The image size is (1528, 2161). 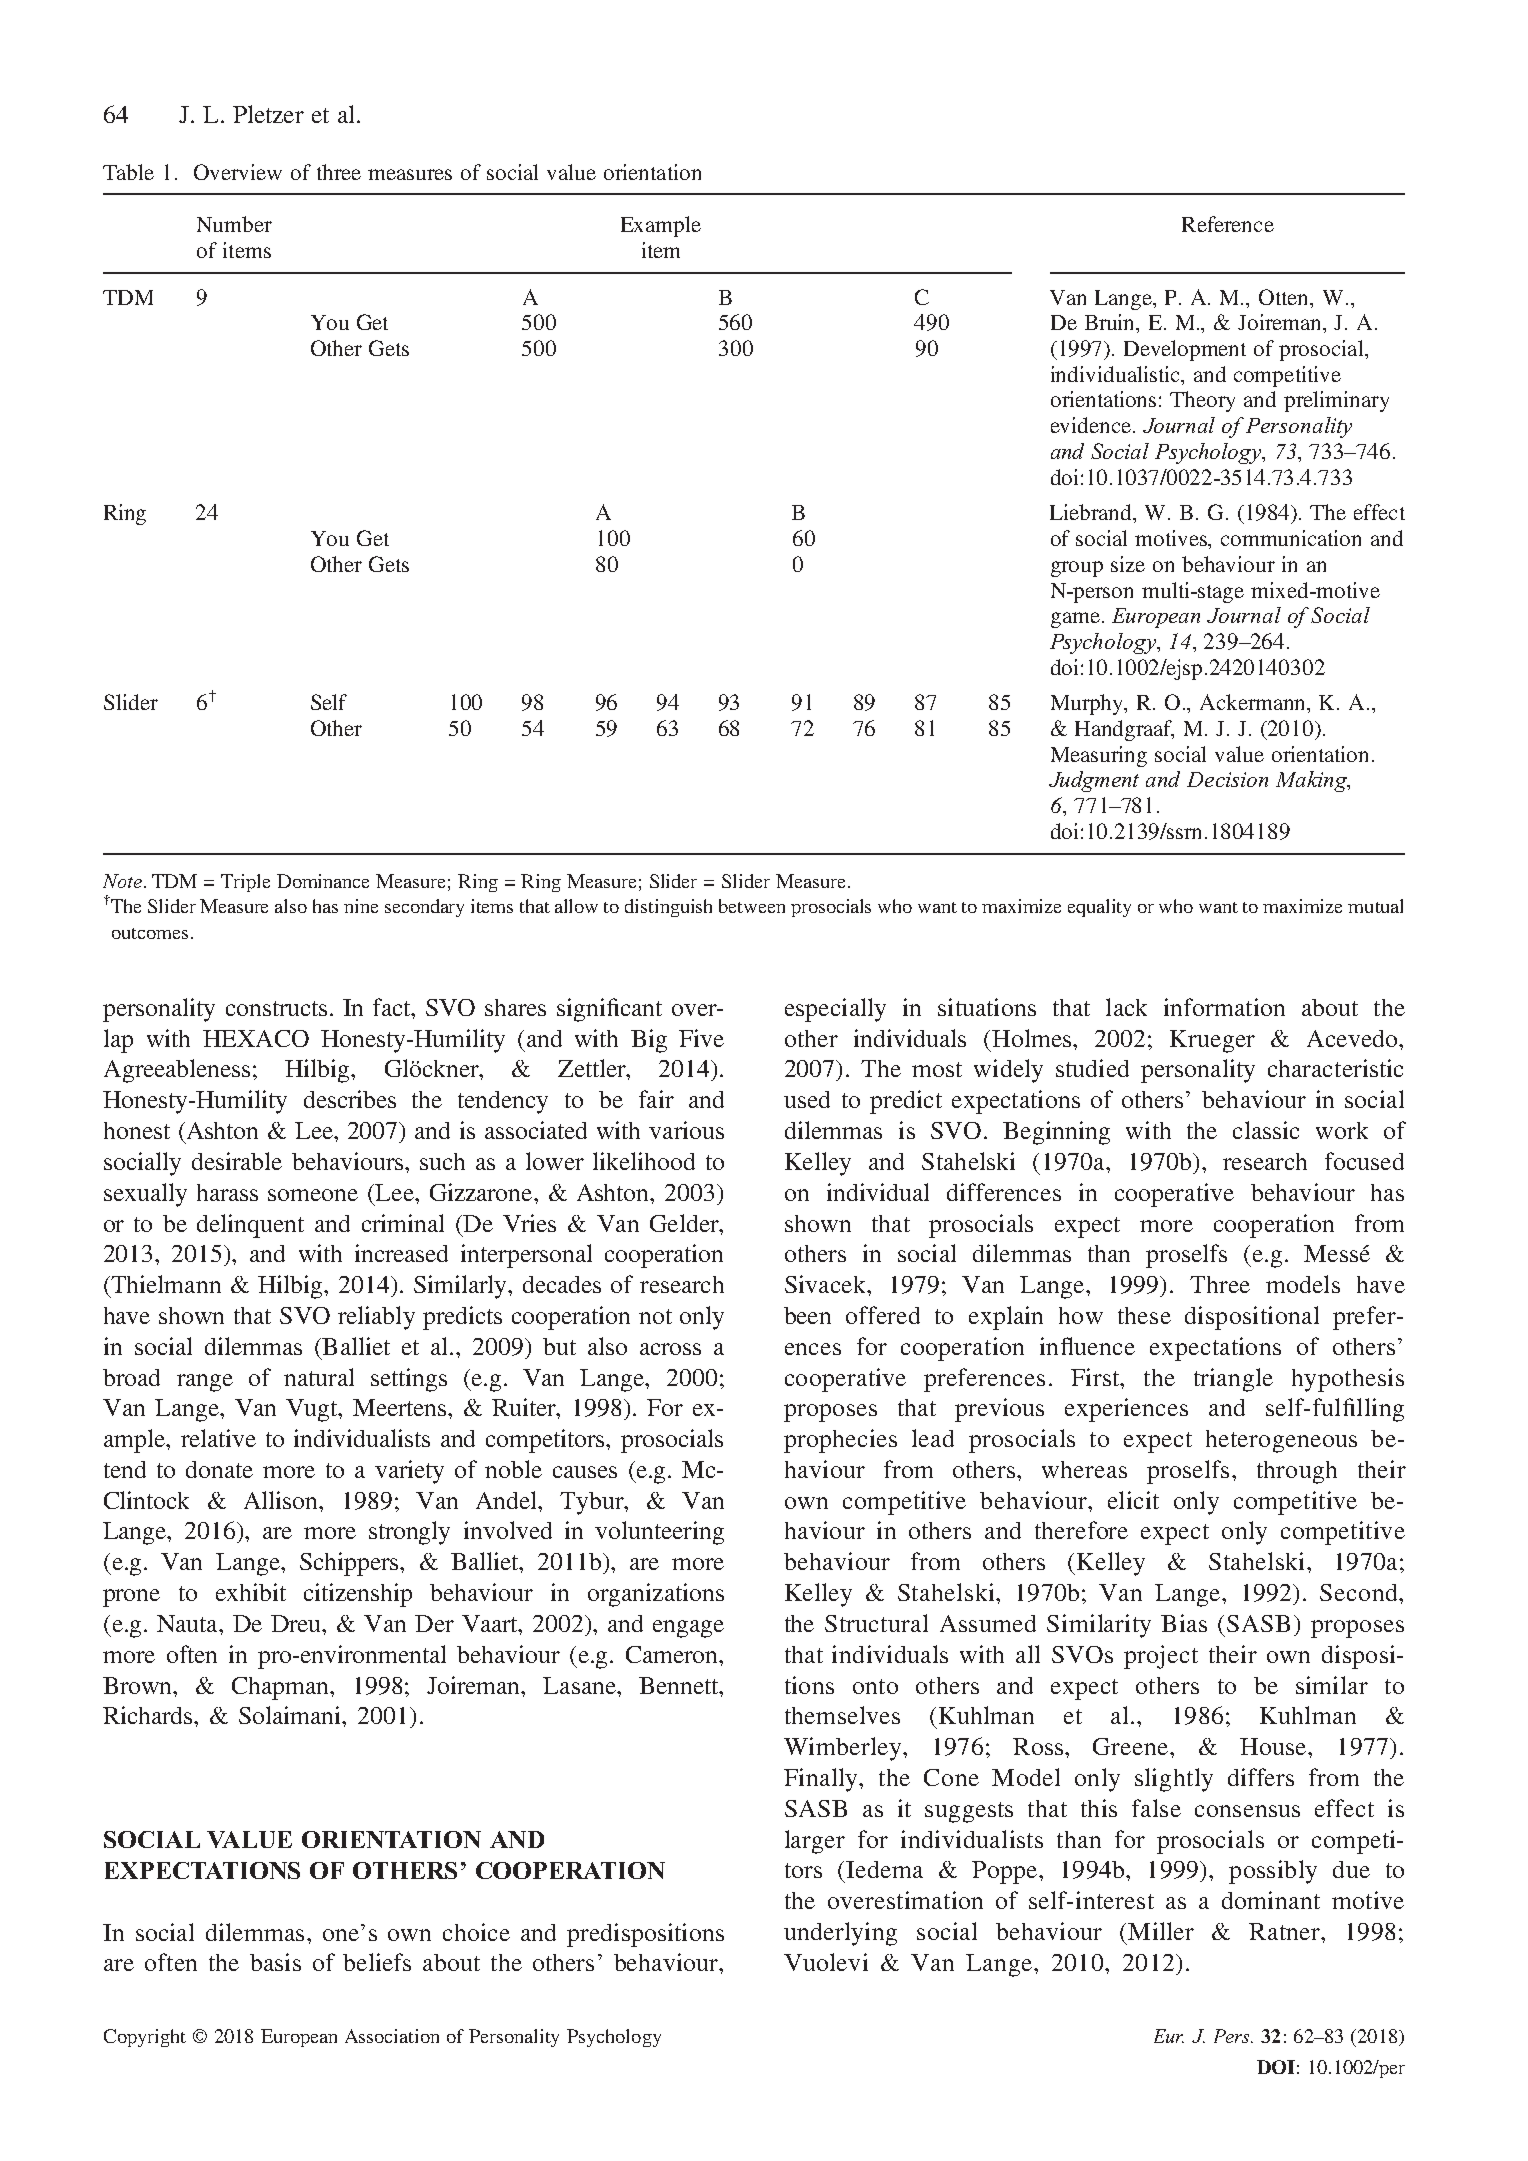 I want to click on classic, so click(x=1266, y=1130).
